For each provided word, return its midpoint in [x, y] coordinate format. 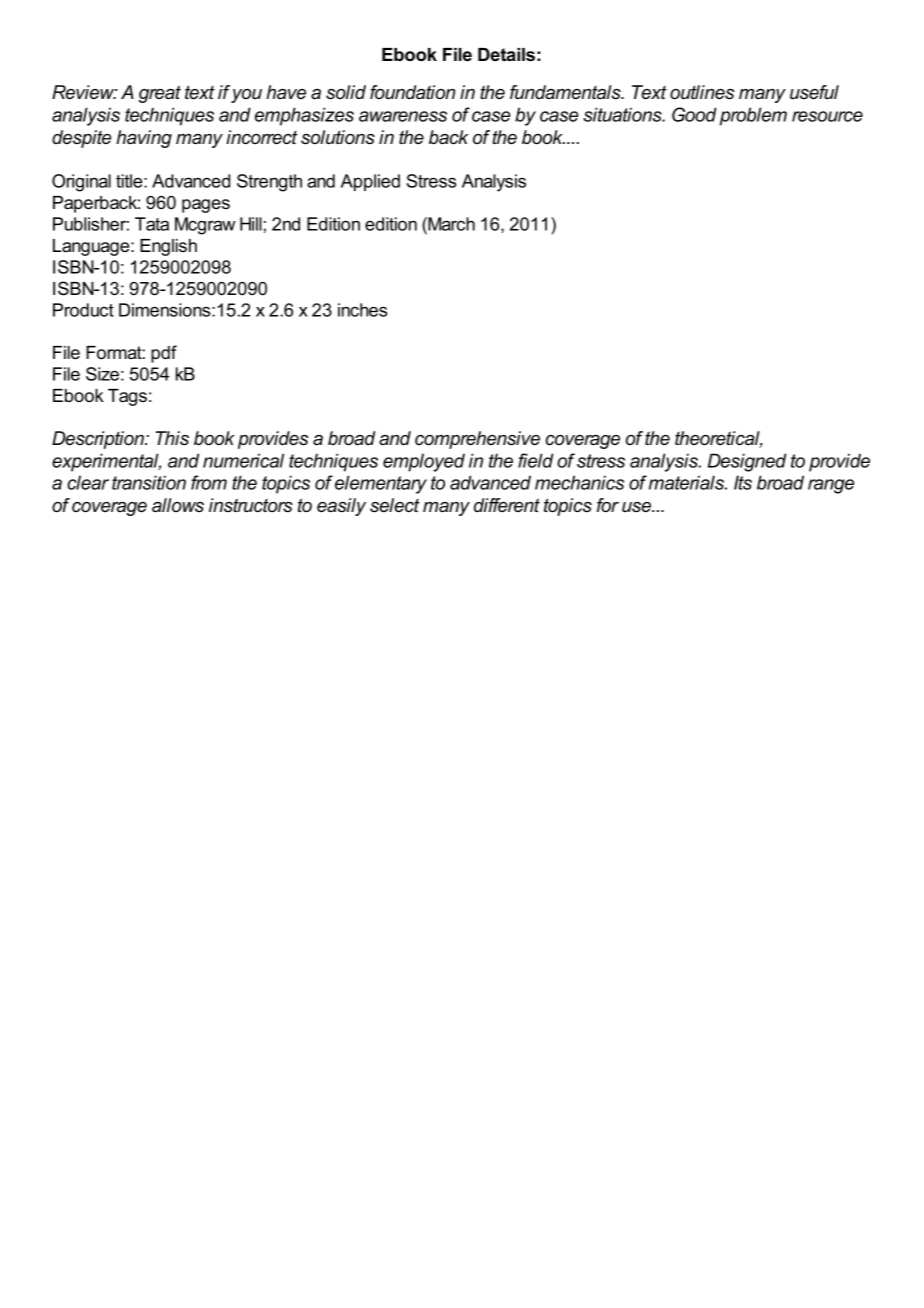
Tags [127, 397]
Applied [370, 182]
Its [743, 482]
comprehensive [477, 440]
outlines [702, 92]
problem [753, 116]
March [450, 224]
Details [506, 55]
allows [178, 505]
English [168, 247]
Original [81, 183]
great [160, 94]
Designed [747, 462]
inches [362, 310]
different [507, 505]
